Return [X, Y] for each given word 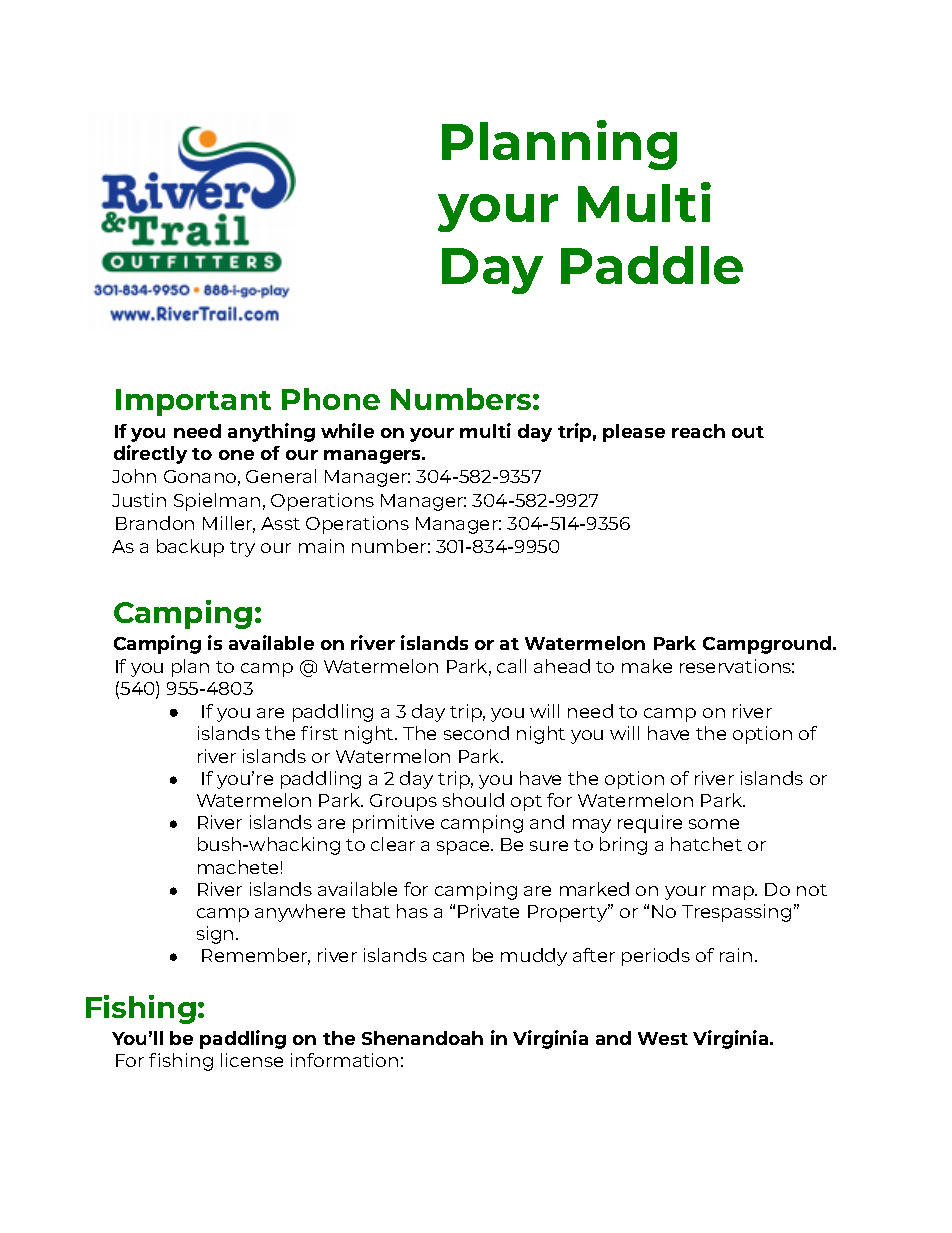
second [476, 733]
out [748, 432]
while [347, 430]
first [319, 733]
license [252, 1060]
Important [193, 402]
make [647, 666]
